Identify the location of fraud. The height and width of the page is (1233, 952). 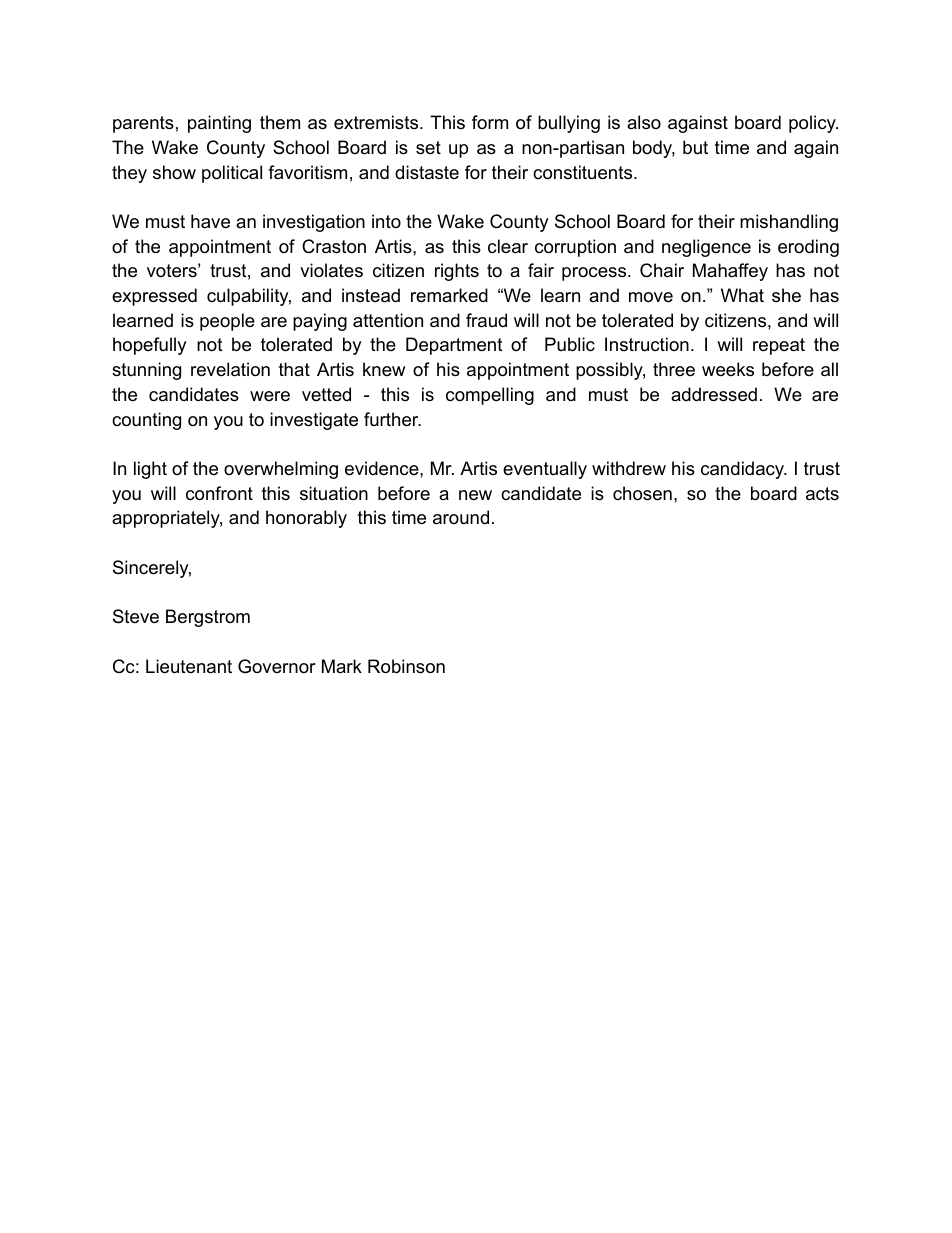
(486, 320).
